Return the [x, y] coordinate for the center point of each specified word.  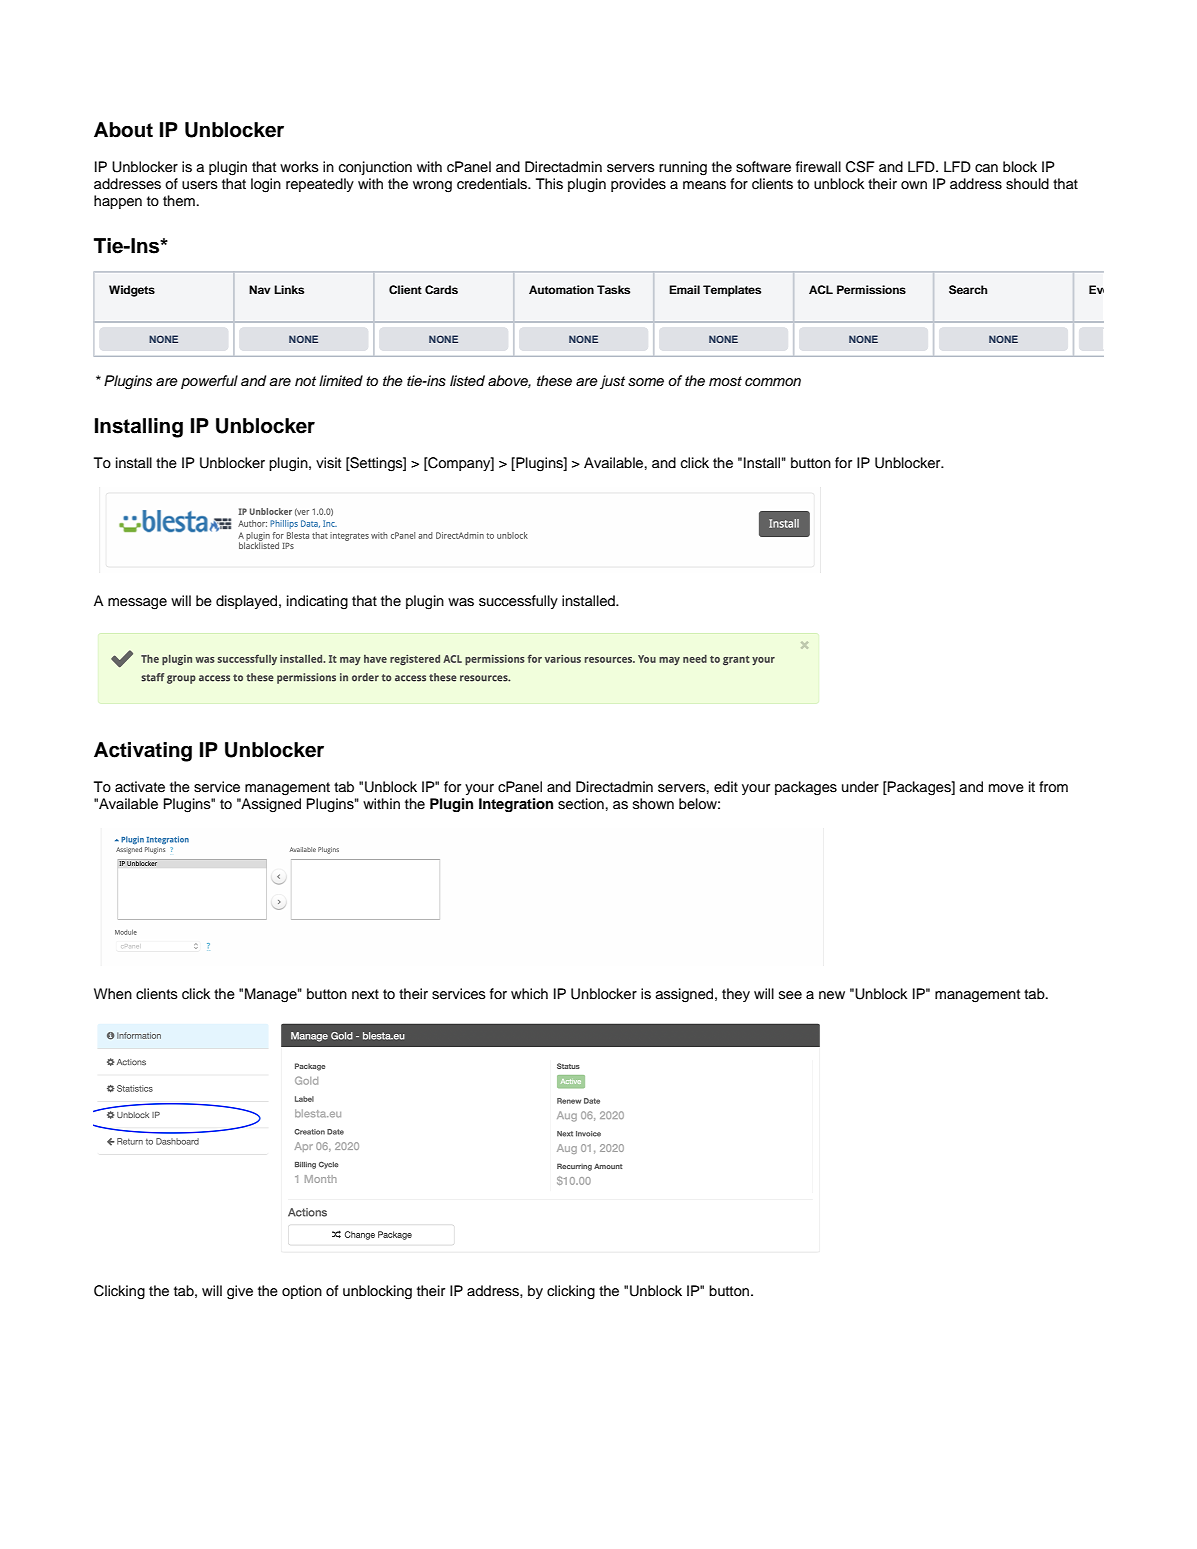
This [549, 184]
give [240, 1292]
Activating [143, 752]
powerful [209, 382]
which [529, 993]
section [581, 804]
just [612, 382]
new [832, 995]
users [200, 185]
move [1006, 788]
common [773, 382]
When [113, 994]
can [986, 168]
